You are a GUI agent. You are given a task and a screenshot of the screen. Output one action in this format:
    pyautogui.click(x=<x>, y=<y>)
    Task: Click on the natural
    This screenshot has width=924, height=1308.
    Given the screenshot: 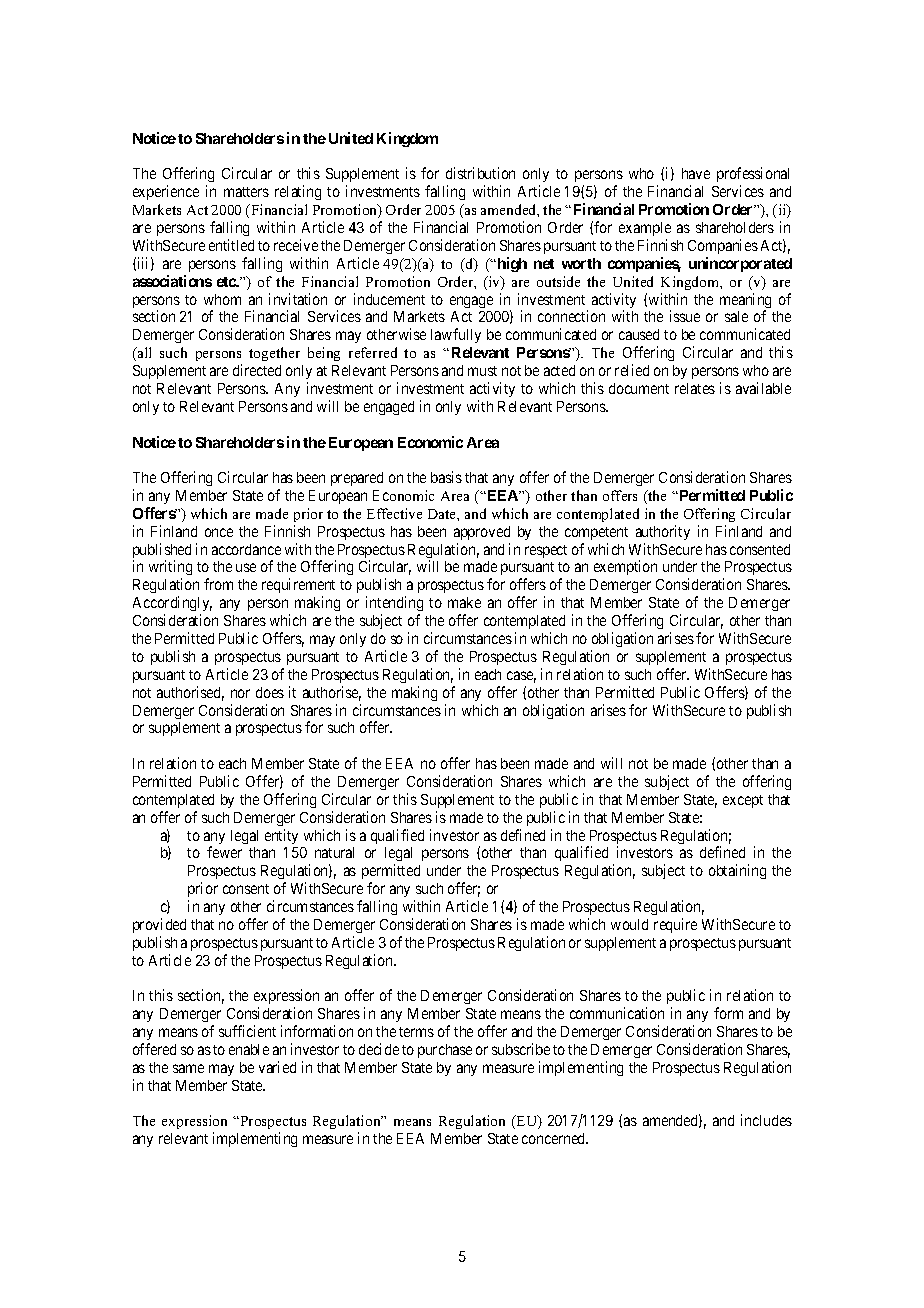 What is the action you would take?
    pyautogui.click(x=334, y=852)
